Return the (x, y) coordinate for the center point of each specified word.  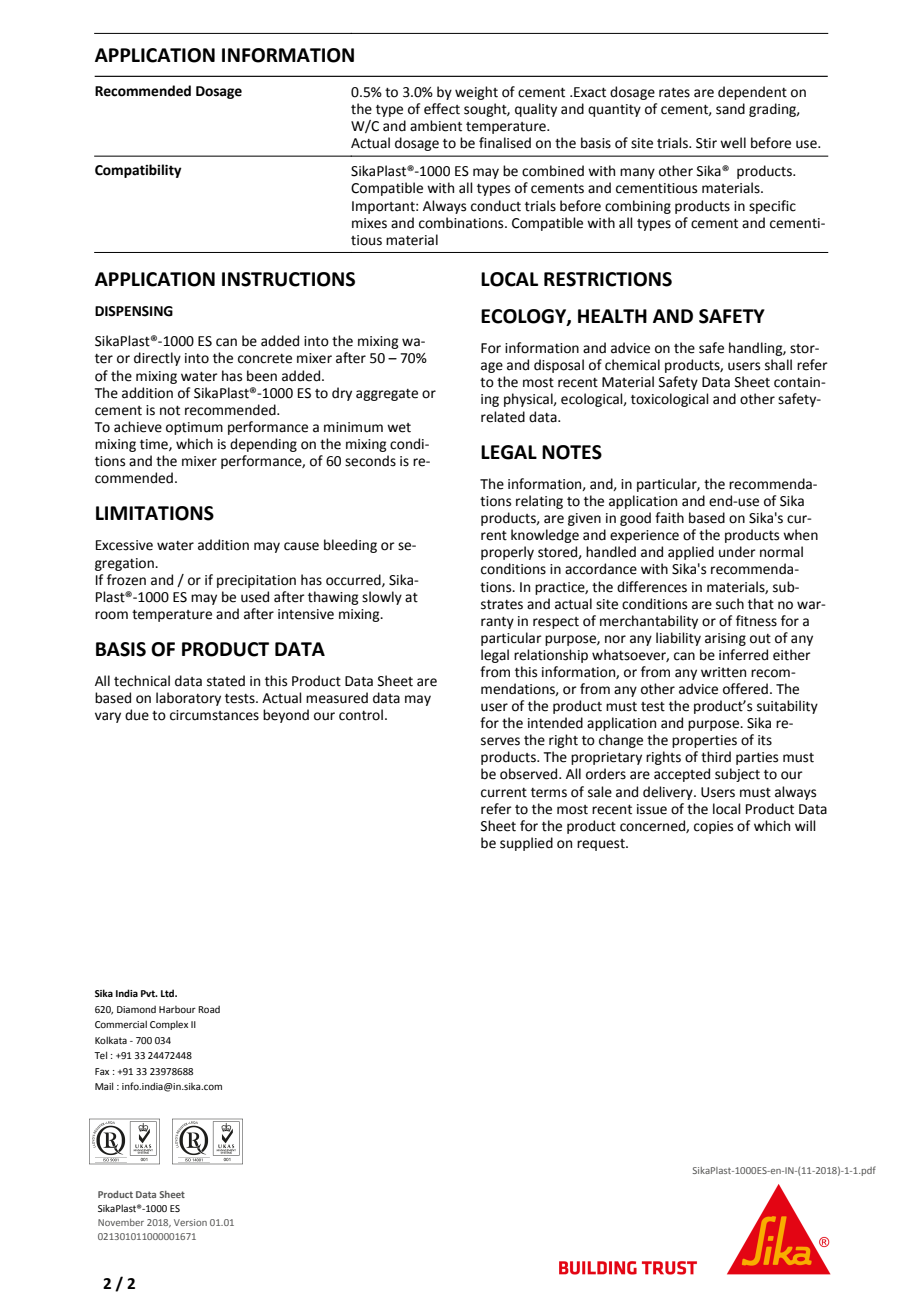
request (602, 845)
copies (713, 827)
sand (730, 109)
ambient (436, 126)
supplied (526, 844)
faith (669, 518)
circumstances (214, 715)
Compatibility (138, 171)
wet (399, 428)
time (155, 445)
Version (190, 1222)
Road (209, 1009)
